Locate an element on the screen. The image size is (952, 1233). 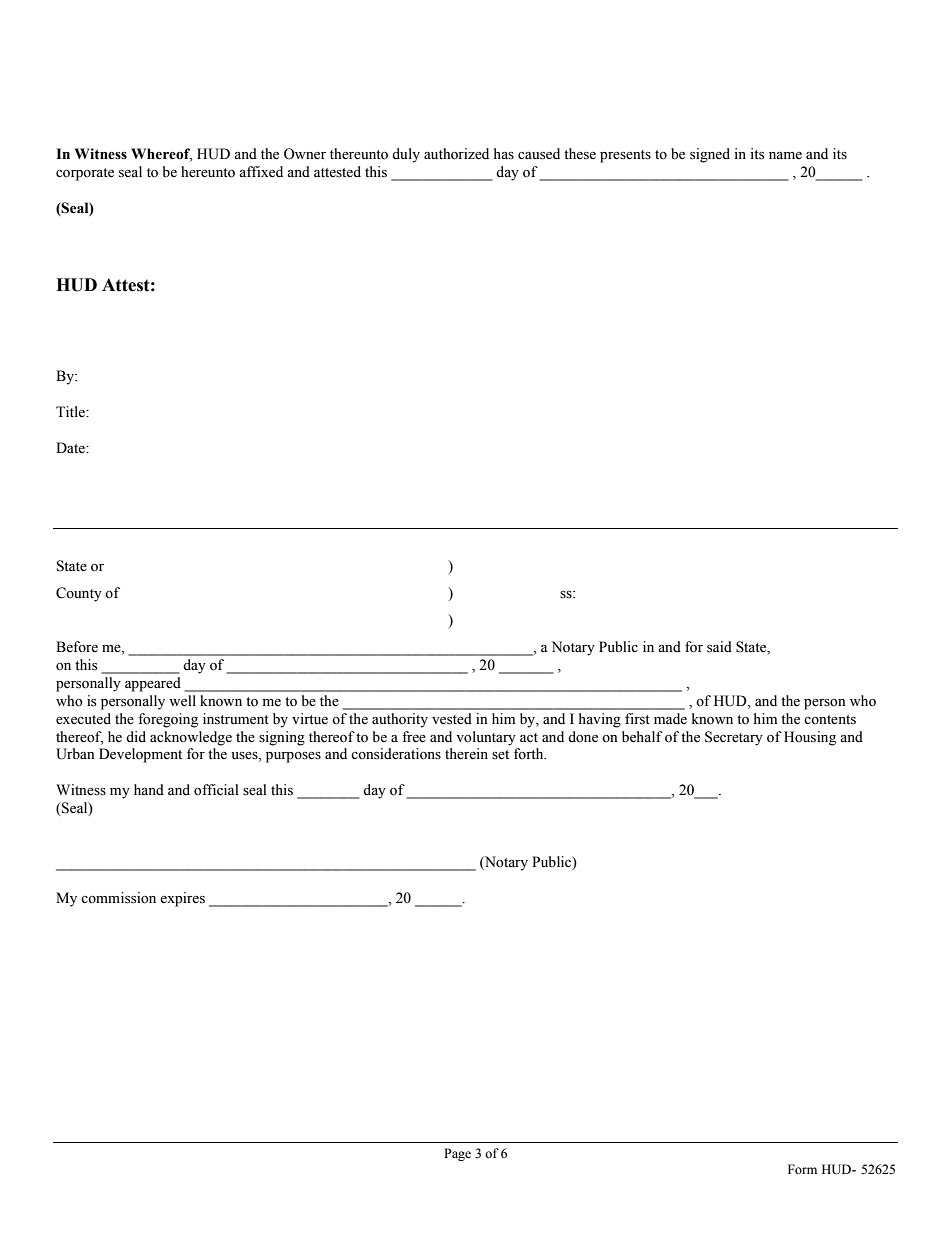
said is located at coordinates (719, 647).
